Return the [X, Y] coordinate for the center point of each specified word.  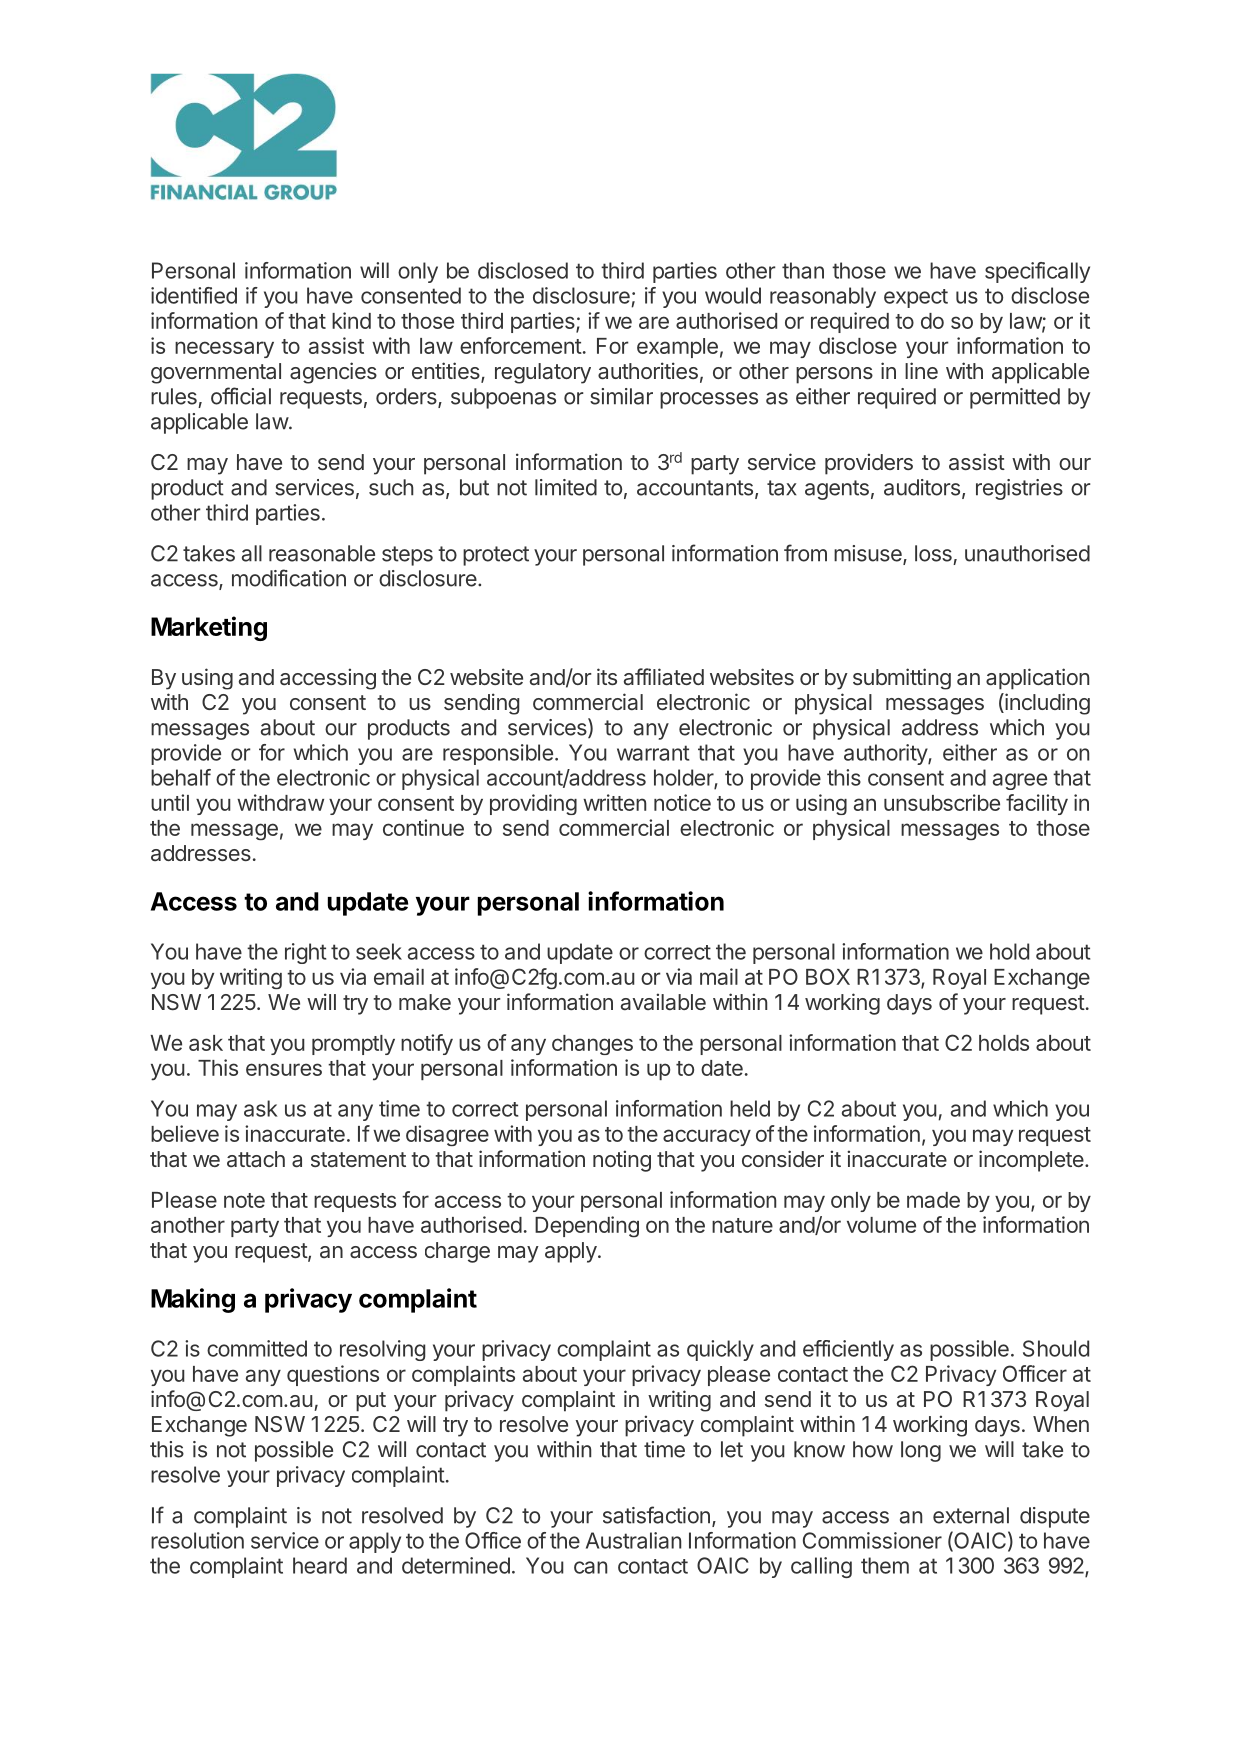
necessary [224, 349]
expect [916, 298]
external [971, 1515]
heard [320, 1565]
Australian [633, 1540]
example [677, 348]
